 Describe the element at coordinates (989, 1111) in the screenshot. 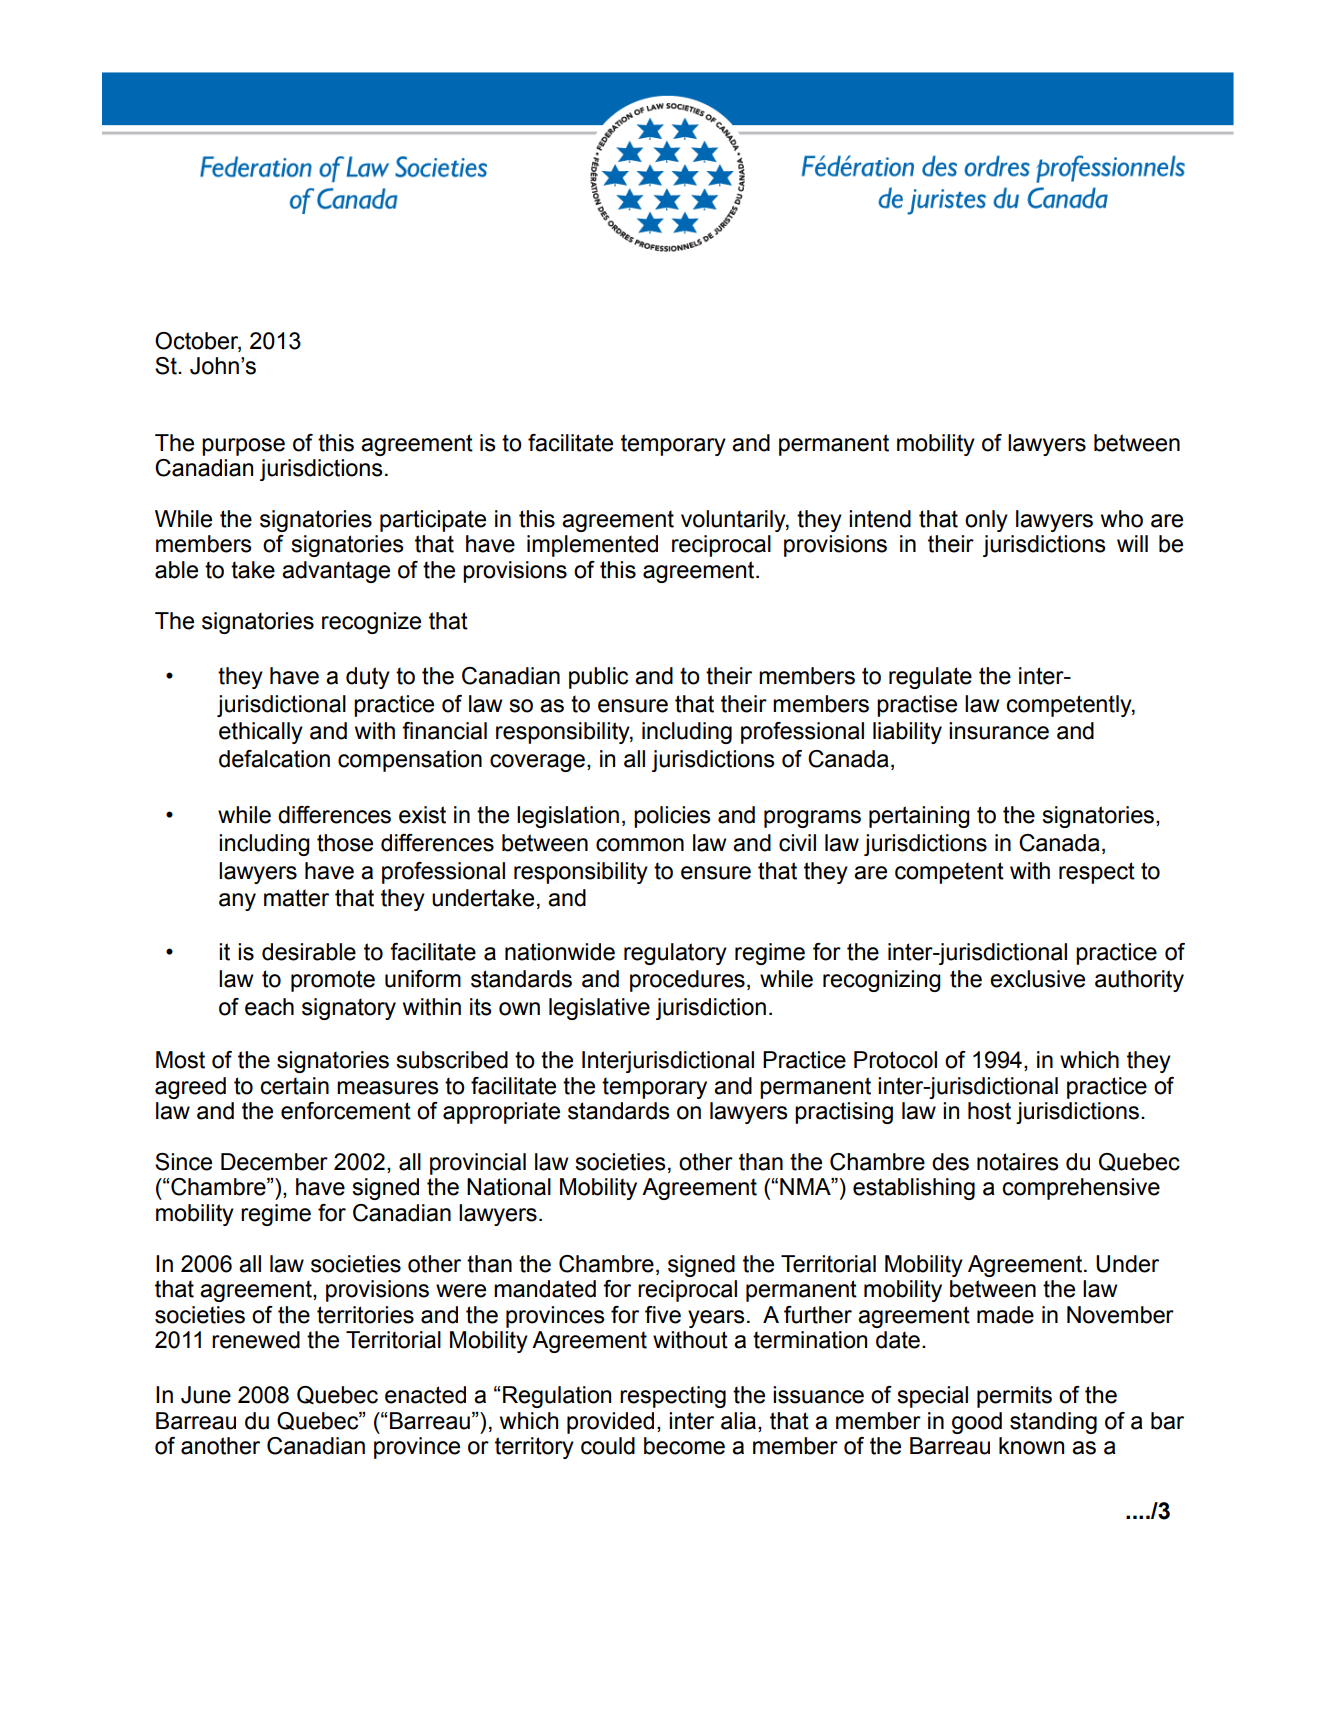

I see `host` at that location.
